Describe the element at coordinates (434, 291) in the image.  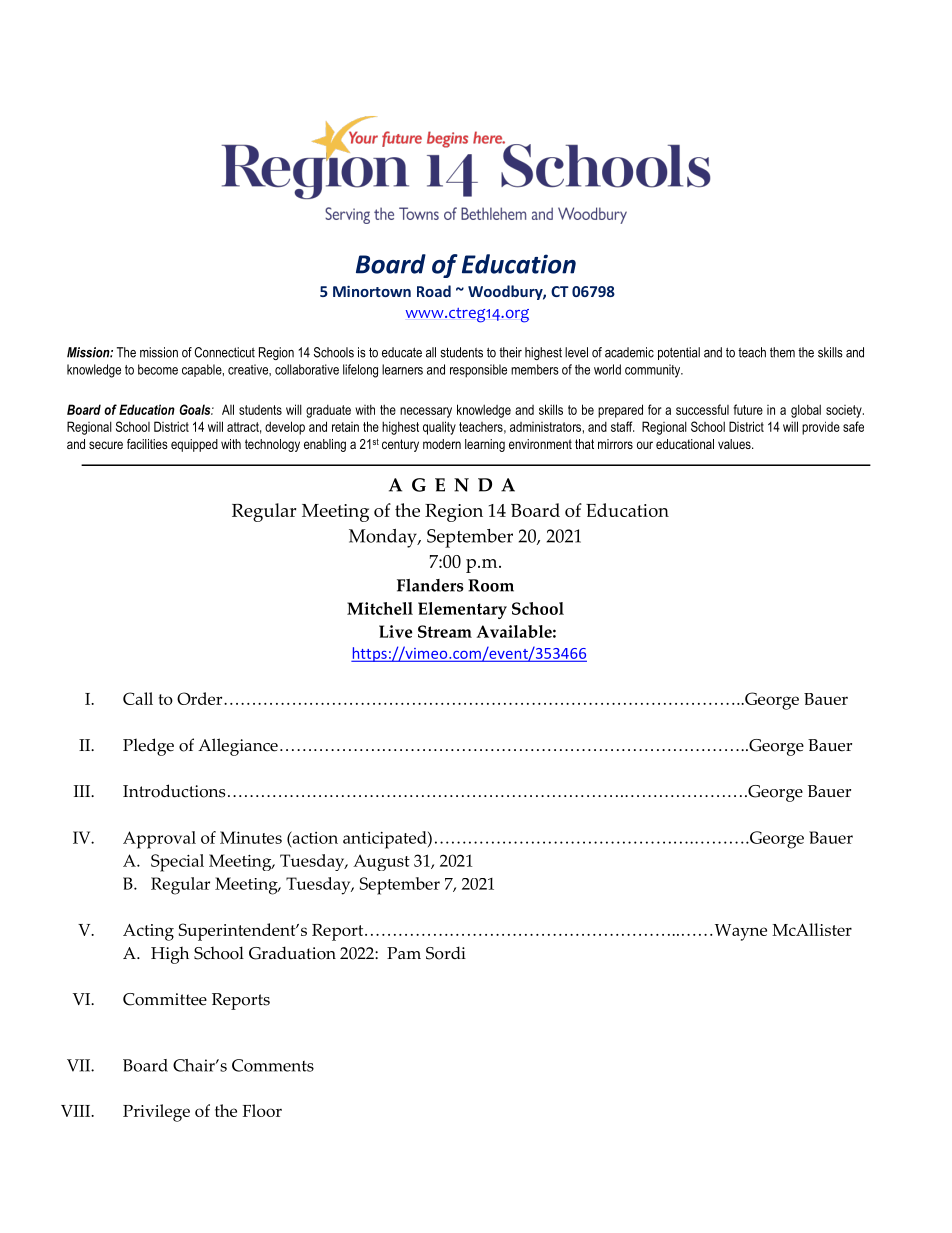
I see `Road` at that location.
